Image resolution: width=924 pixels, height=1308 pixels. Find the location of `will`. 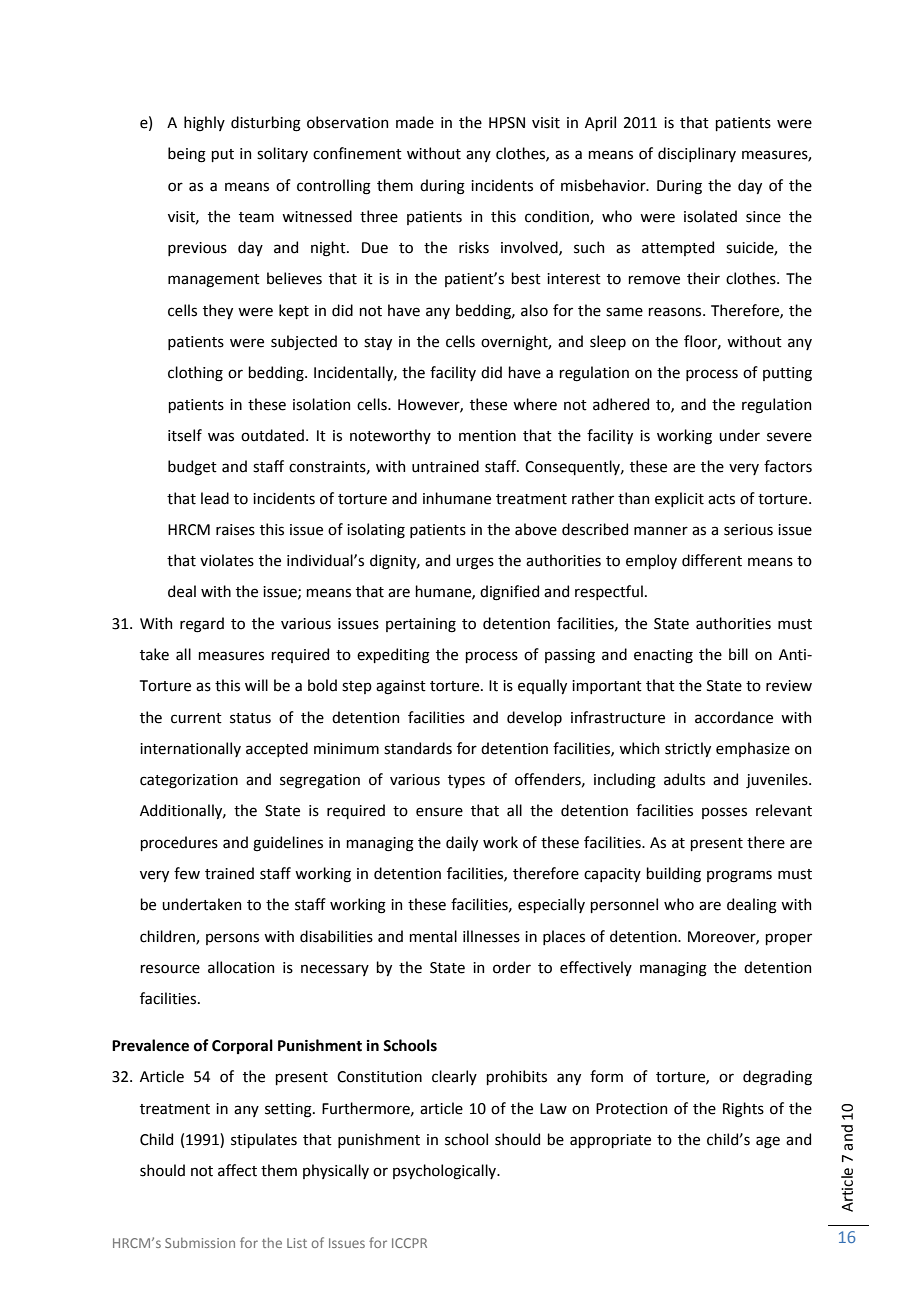

will is located at coordinates (256, 685).
